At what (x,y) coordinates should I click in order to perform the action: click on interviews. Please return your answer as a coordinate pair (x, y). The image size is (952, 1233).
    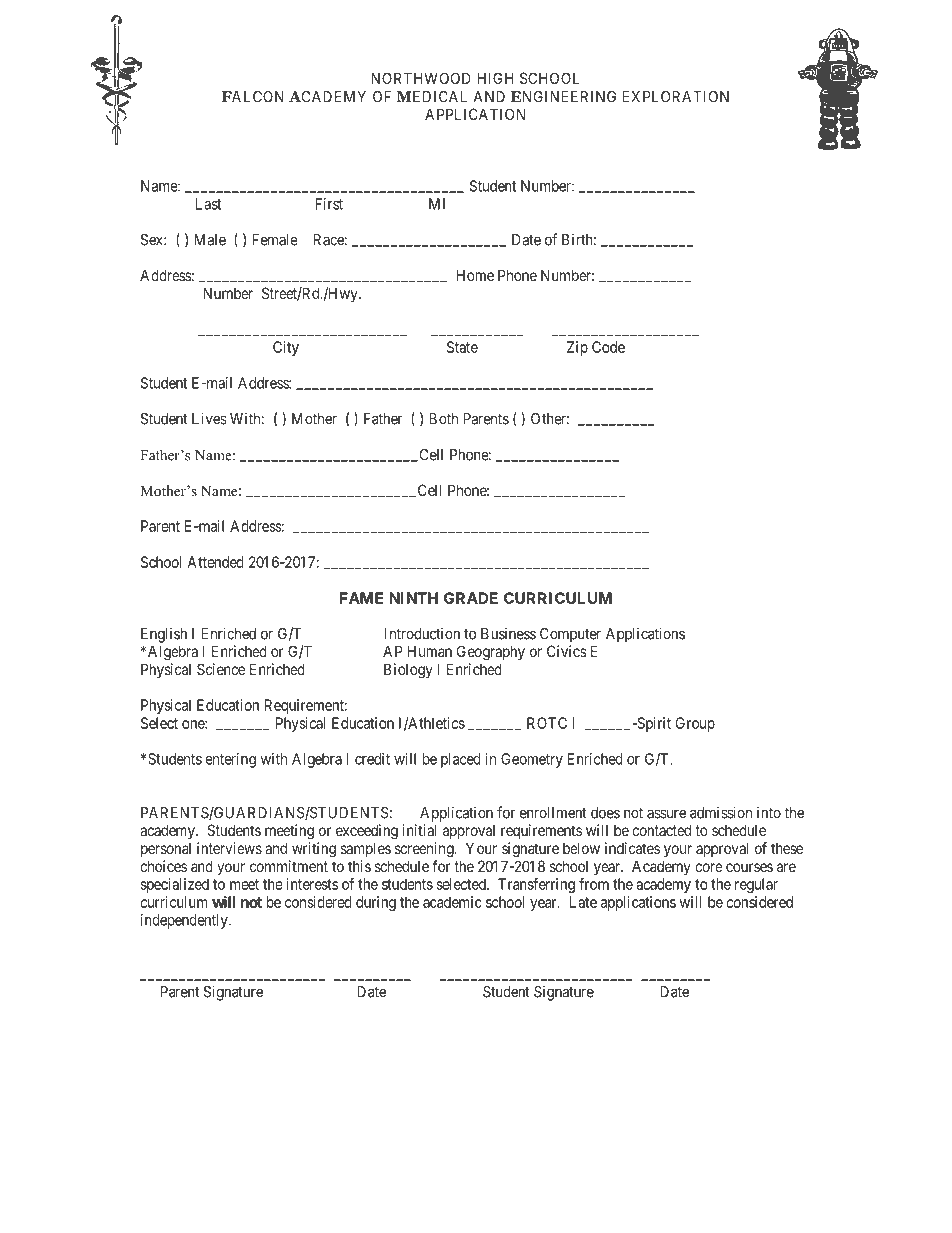
    Looking at the image, I should click on (229, 848).
